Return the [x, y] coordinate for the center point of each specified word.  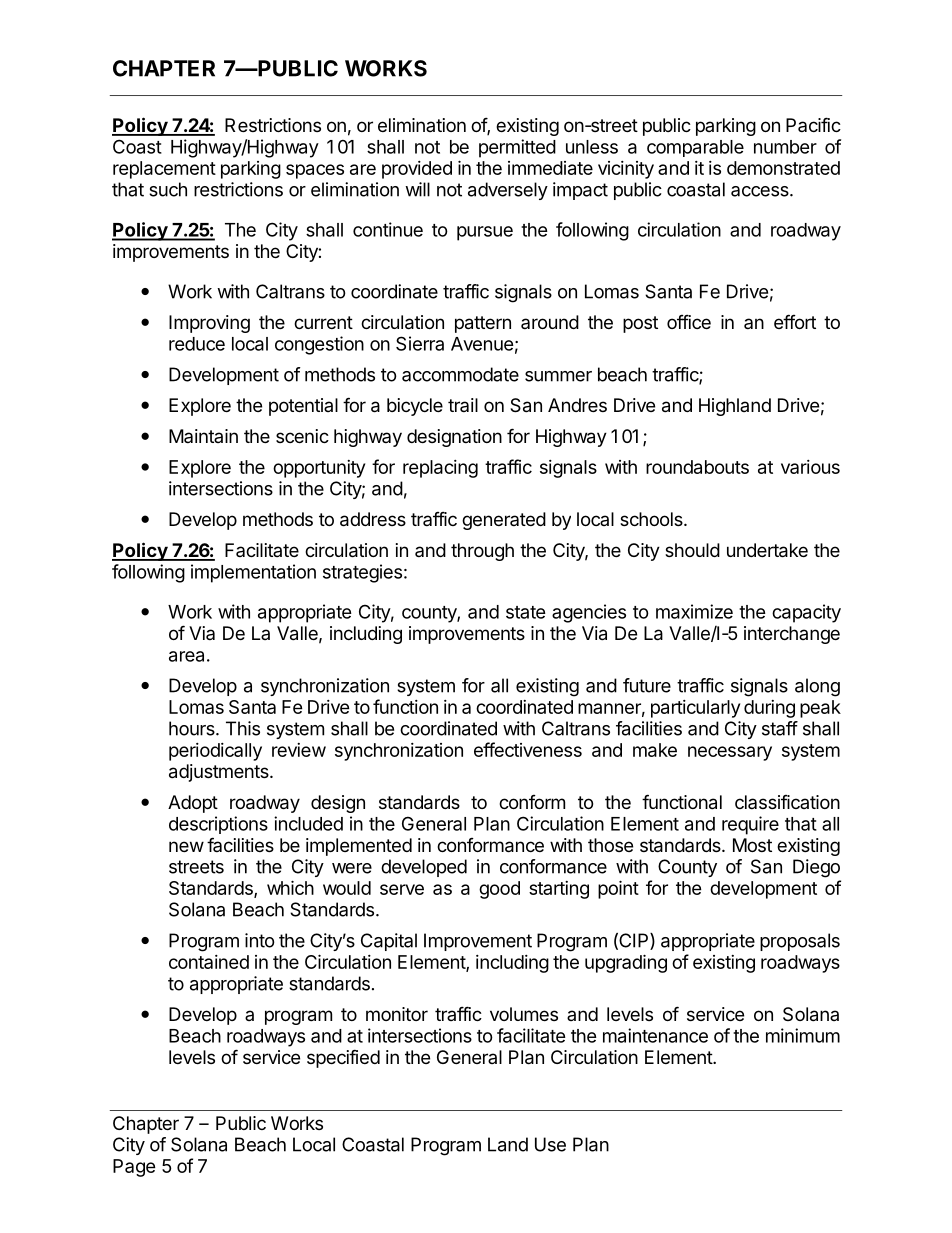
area [186, 656]
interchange [792, 635]
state [526, 612]
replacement [164, 170]
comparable [695, 148]
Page [134, 1168]
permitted [517, 148]
